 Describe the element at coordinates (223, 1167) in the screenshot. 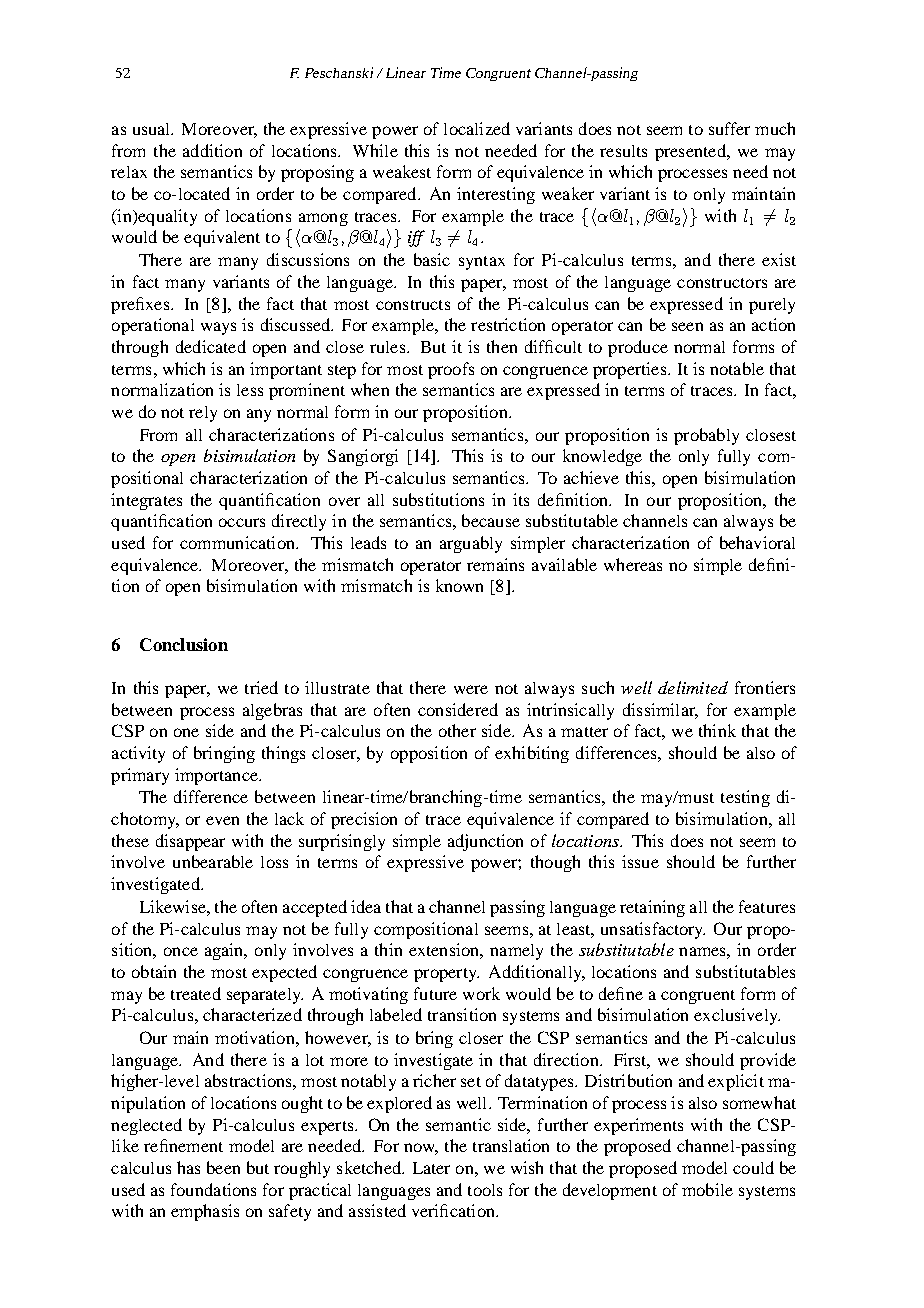

I see `been` at that location.
